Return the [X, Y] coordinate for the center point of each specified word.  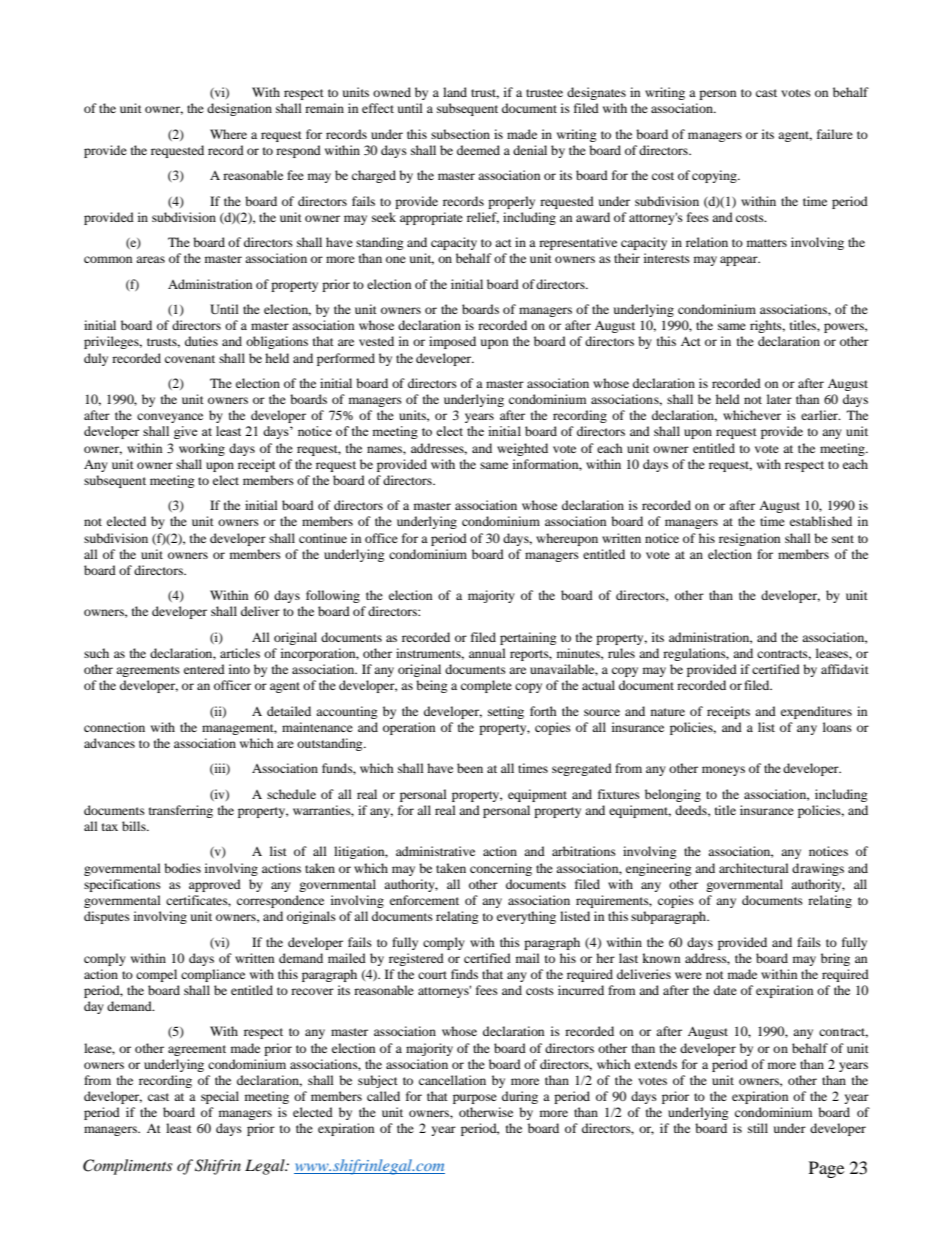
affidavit [845, 669]
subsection [460, 134]
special [220, 1097]
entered [204, 669]
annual [487, 653]
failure [835, 134]
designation [239, 109]
